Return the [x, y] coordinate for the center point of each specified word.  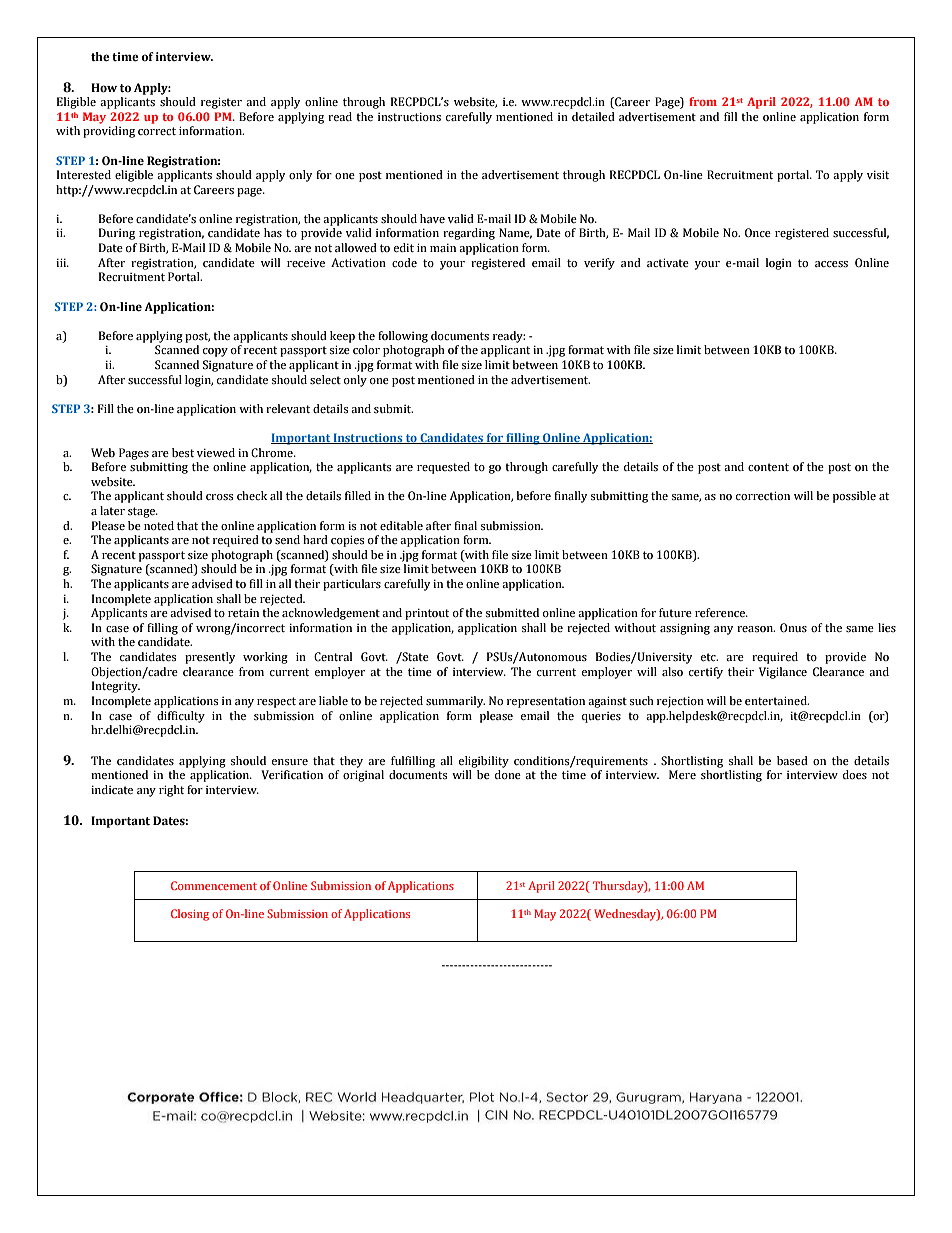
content [768, 467]
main [443, 248]
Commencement [214, 885]
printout [427, 614]
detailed [593, 116]
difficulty [181, 717]
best [183, 453]
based [792, 761]
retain [243, 613]
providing [109, 132]
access [831, 264]
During [117, 234]
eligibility [484, 762]
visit [878, 175]
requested [443, 468]
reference [721, 612]
